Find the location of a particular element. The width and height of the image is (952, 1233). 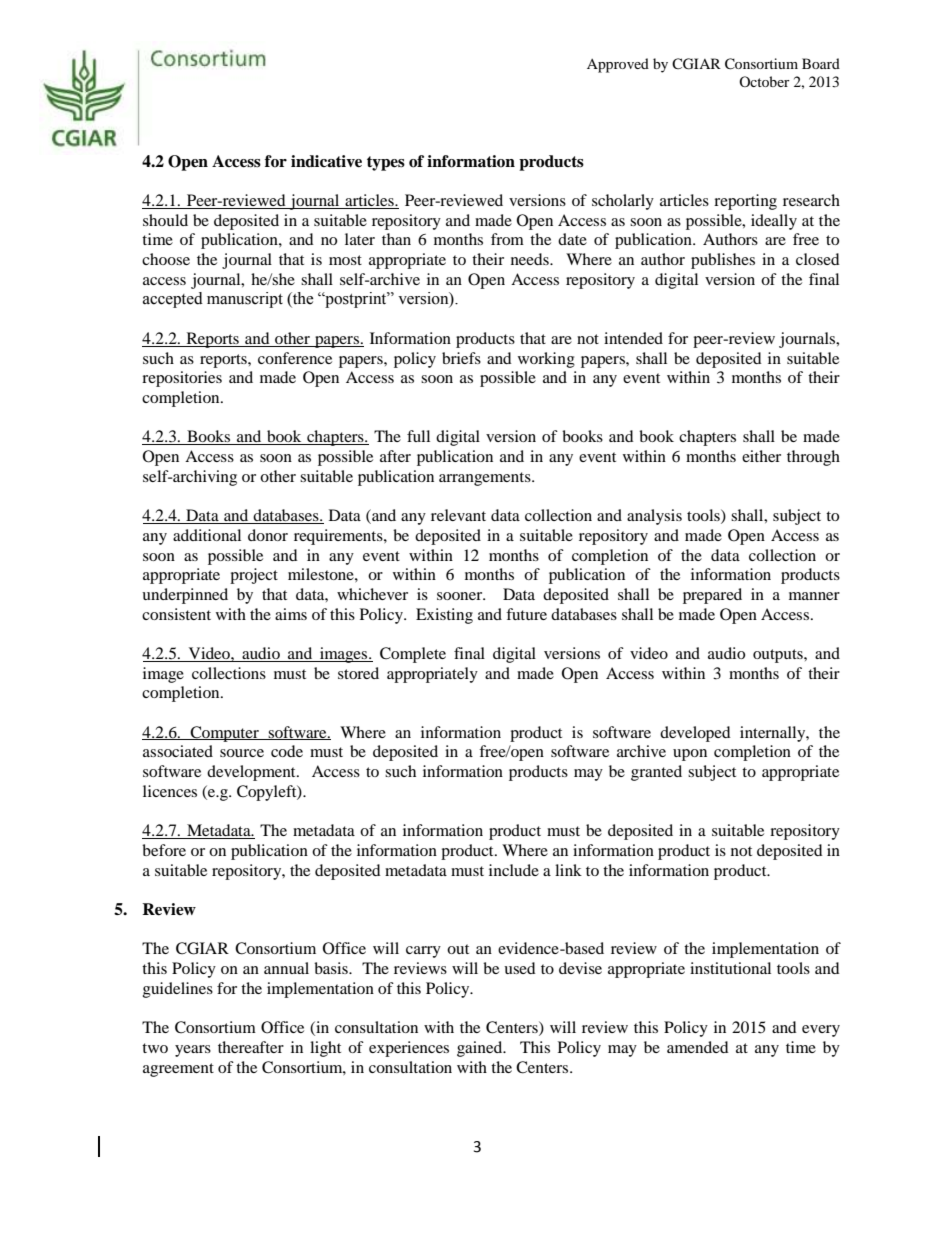

Approved is located at coordinates (618, 65).
